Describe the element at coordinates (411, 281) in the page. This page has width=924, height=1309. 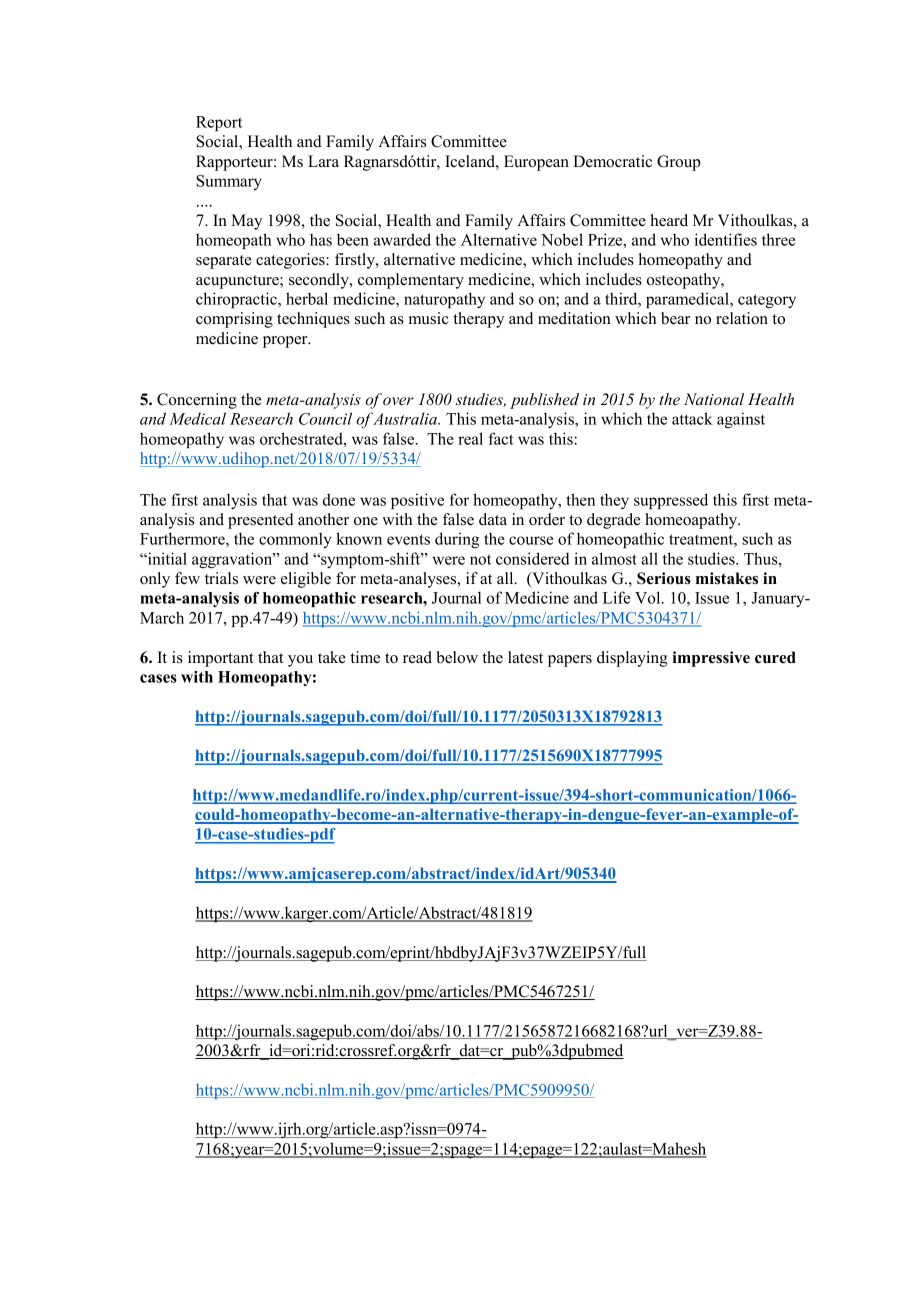
I see `complementary` at that location.
